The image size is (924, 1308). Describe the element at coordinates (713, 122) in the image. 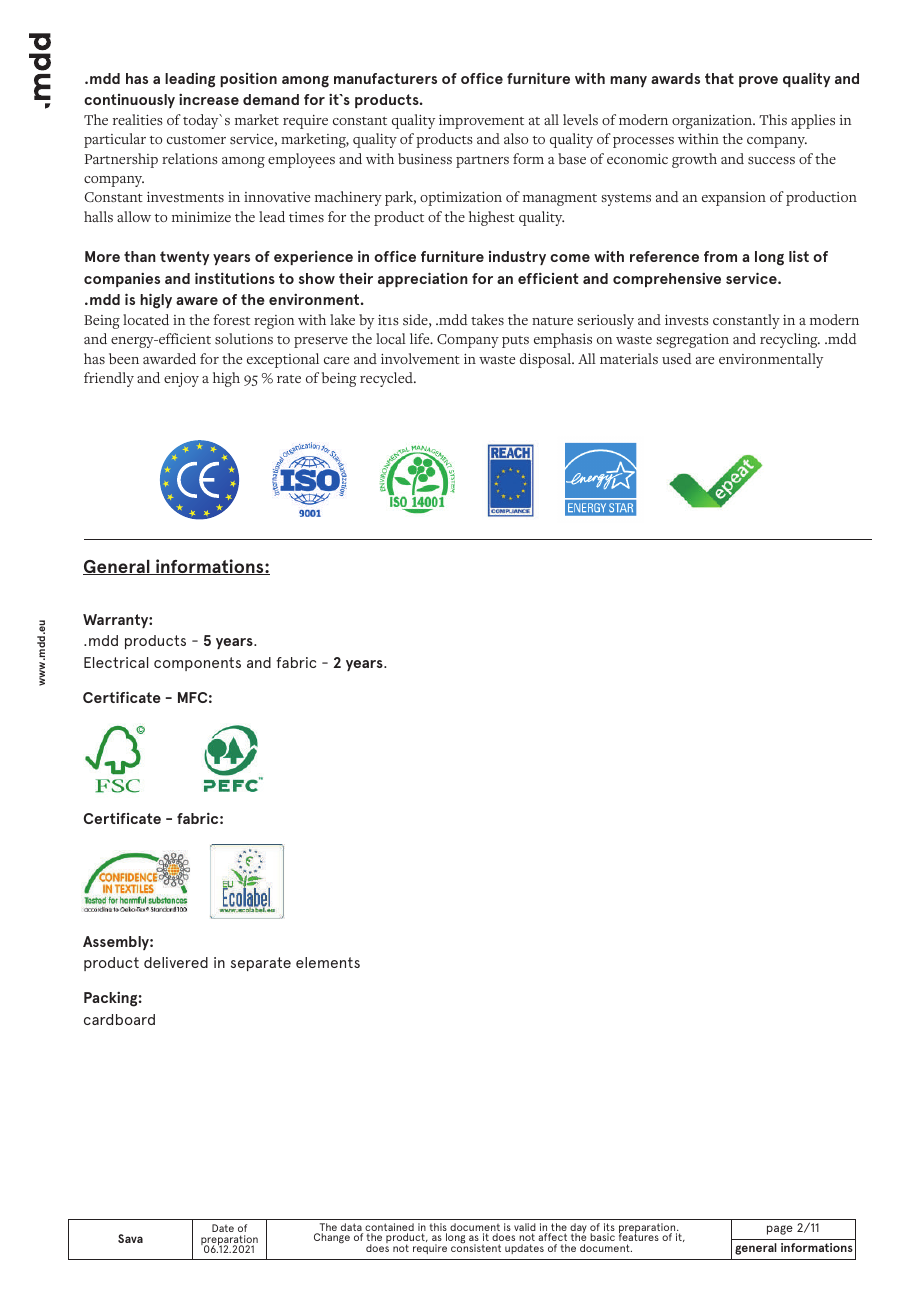

I see `organization` at that location.
